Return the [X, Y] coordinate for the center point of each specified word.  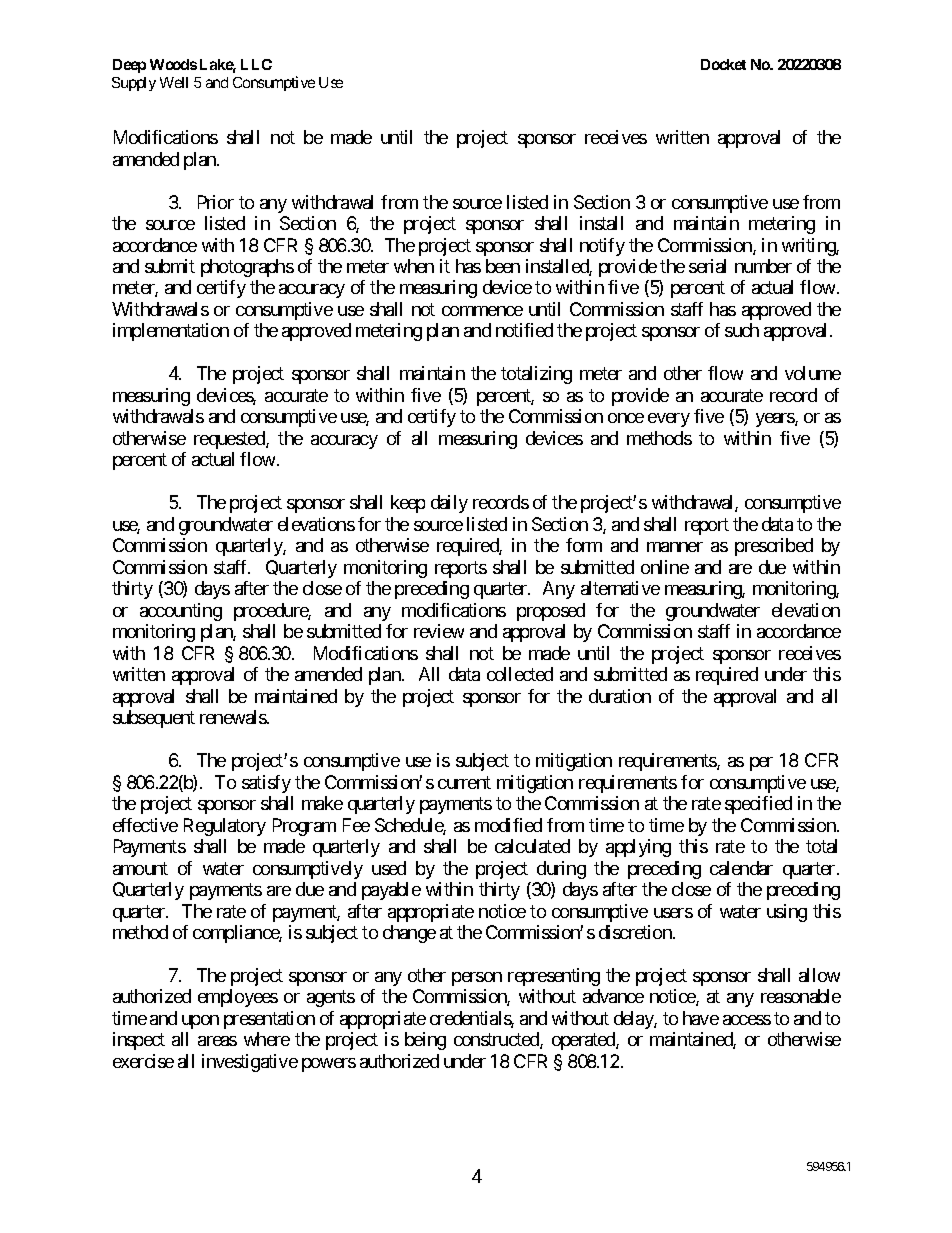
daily [449, 504]
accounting [181, 612]
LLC [256, 64]
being [425, 1041]
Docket [723, 64]
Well [174, 82]
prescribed [774, 547]
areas [217, 1041]
